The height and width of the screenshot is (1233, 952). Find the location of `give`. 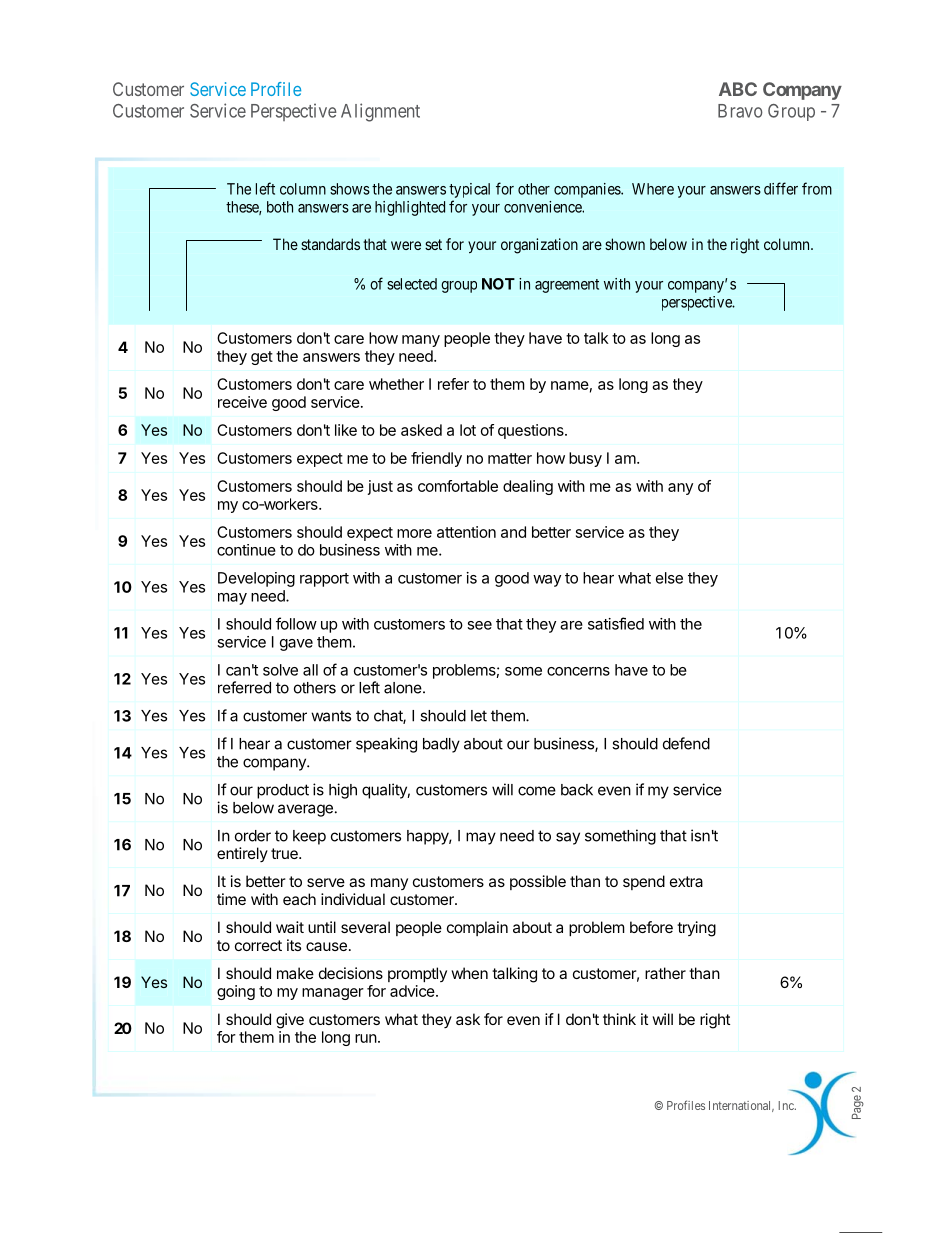

give is located at coordinates (290, 1021).
